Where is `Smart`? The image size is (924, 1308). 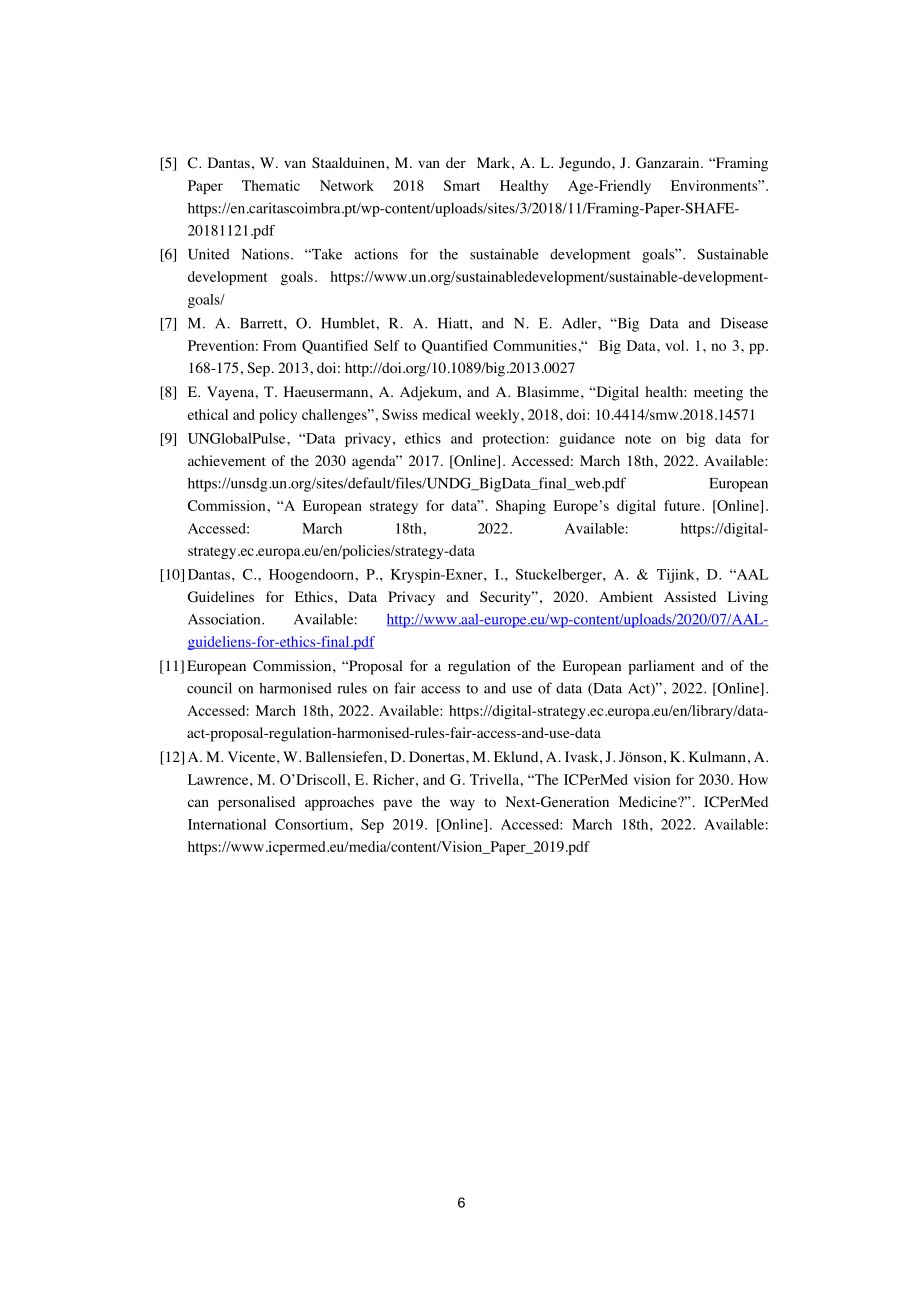 Smart is located at coordinates (462, 185).
